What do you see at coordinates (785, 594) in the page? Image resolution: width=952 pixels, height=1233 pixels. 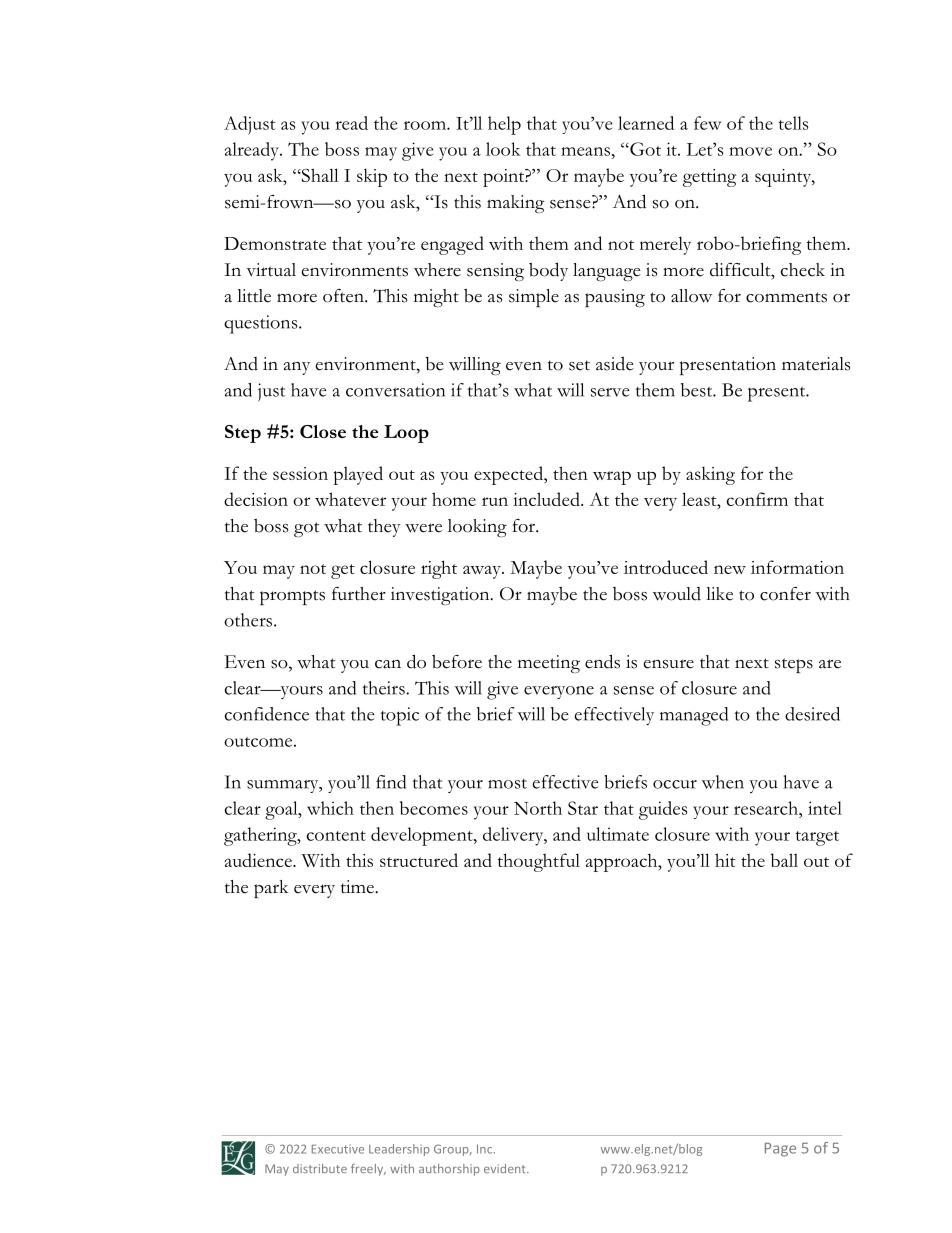 I see `confer` at bounding box center [785, 594].
